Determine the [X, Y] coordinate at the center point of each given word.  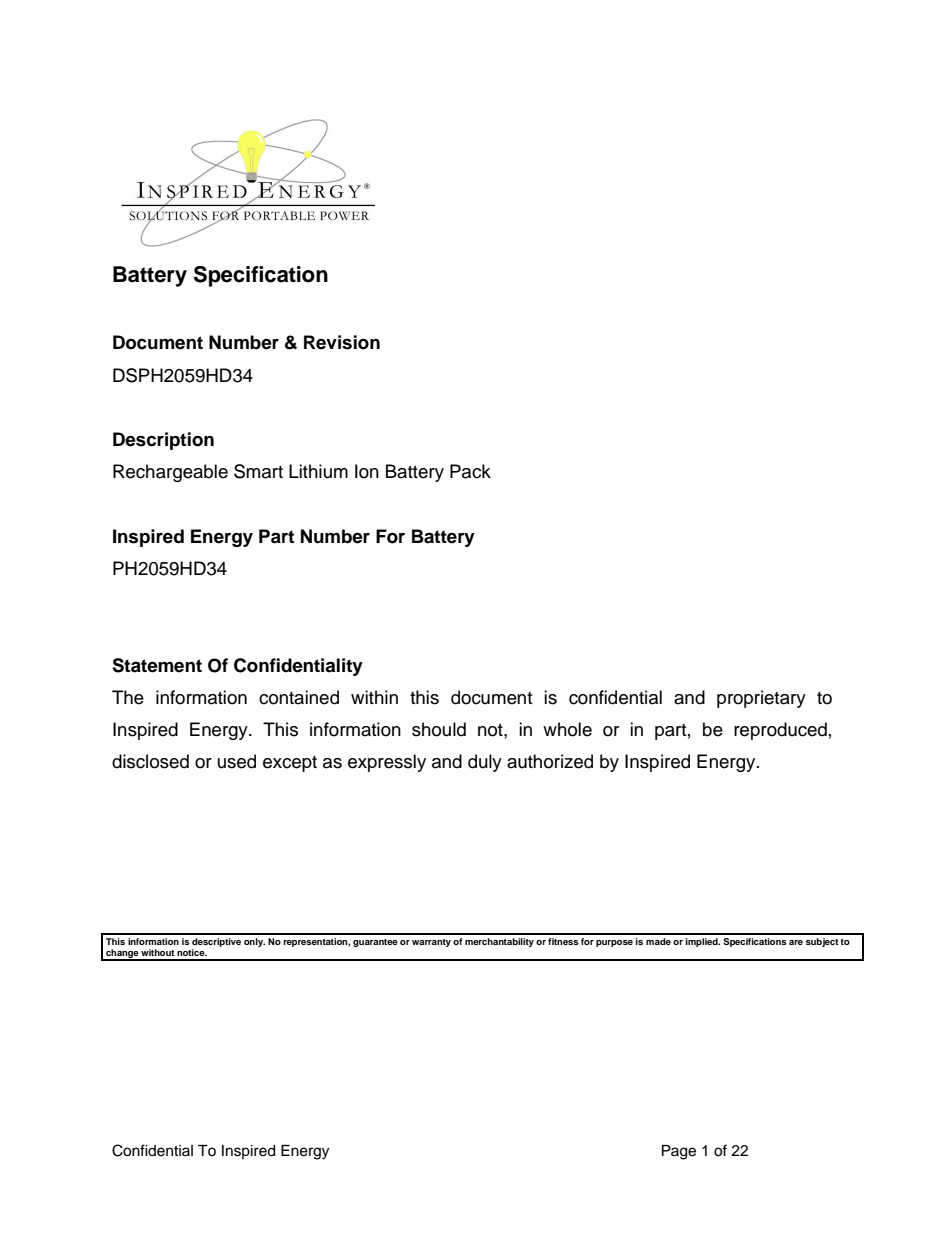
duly [485, 763]
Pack [470, 471]
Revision [342, 342]
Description [163, 441]
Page [679, 1152]
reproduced [780, 731]
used [237, 761]
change [122, 954]
